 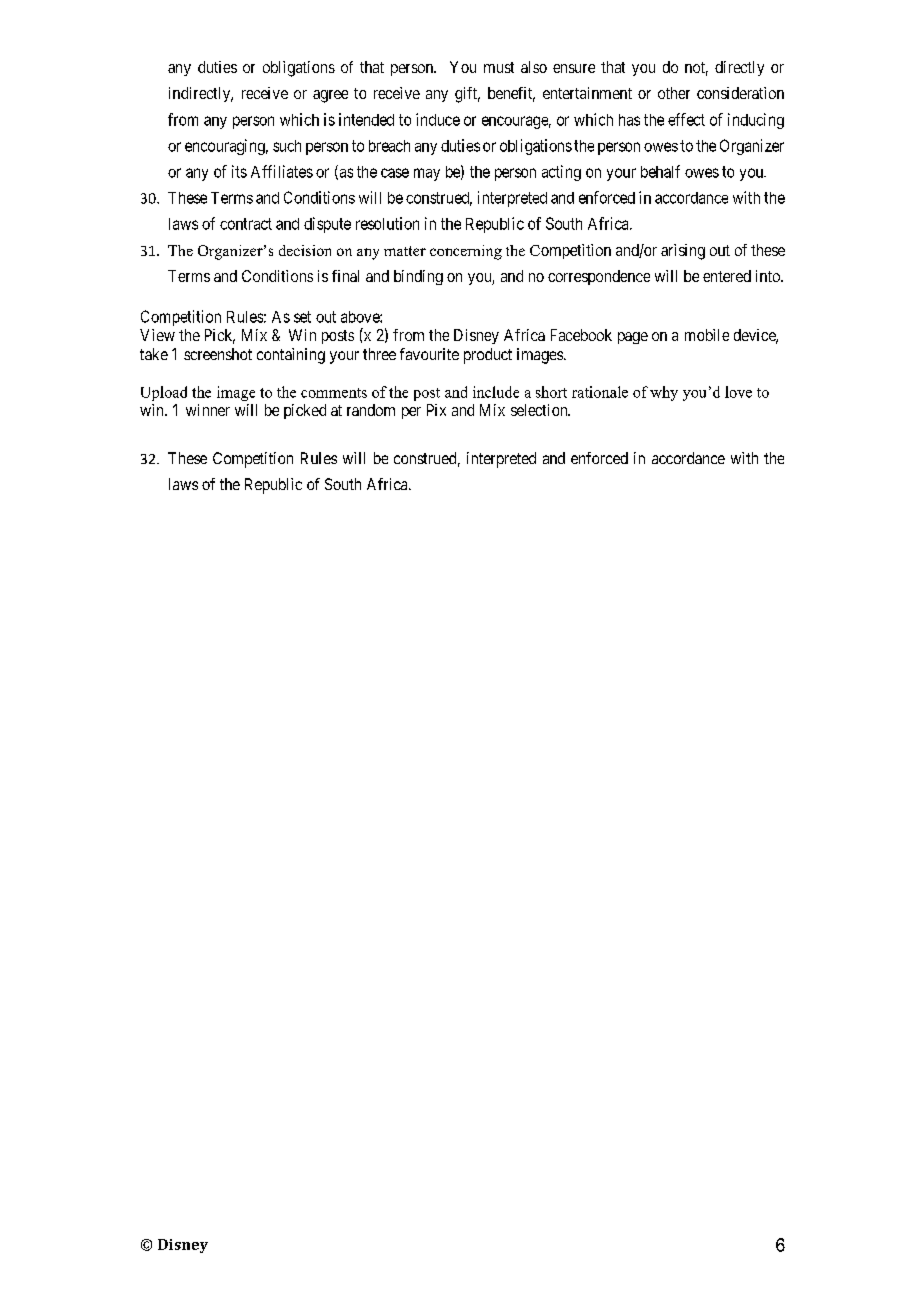 What do you see at coordinates (499, 67) in the screenshot?
I see `must` at bounding box center [499, 67].
